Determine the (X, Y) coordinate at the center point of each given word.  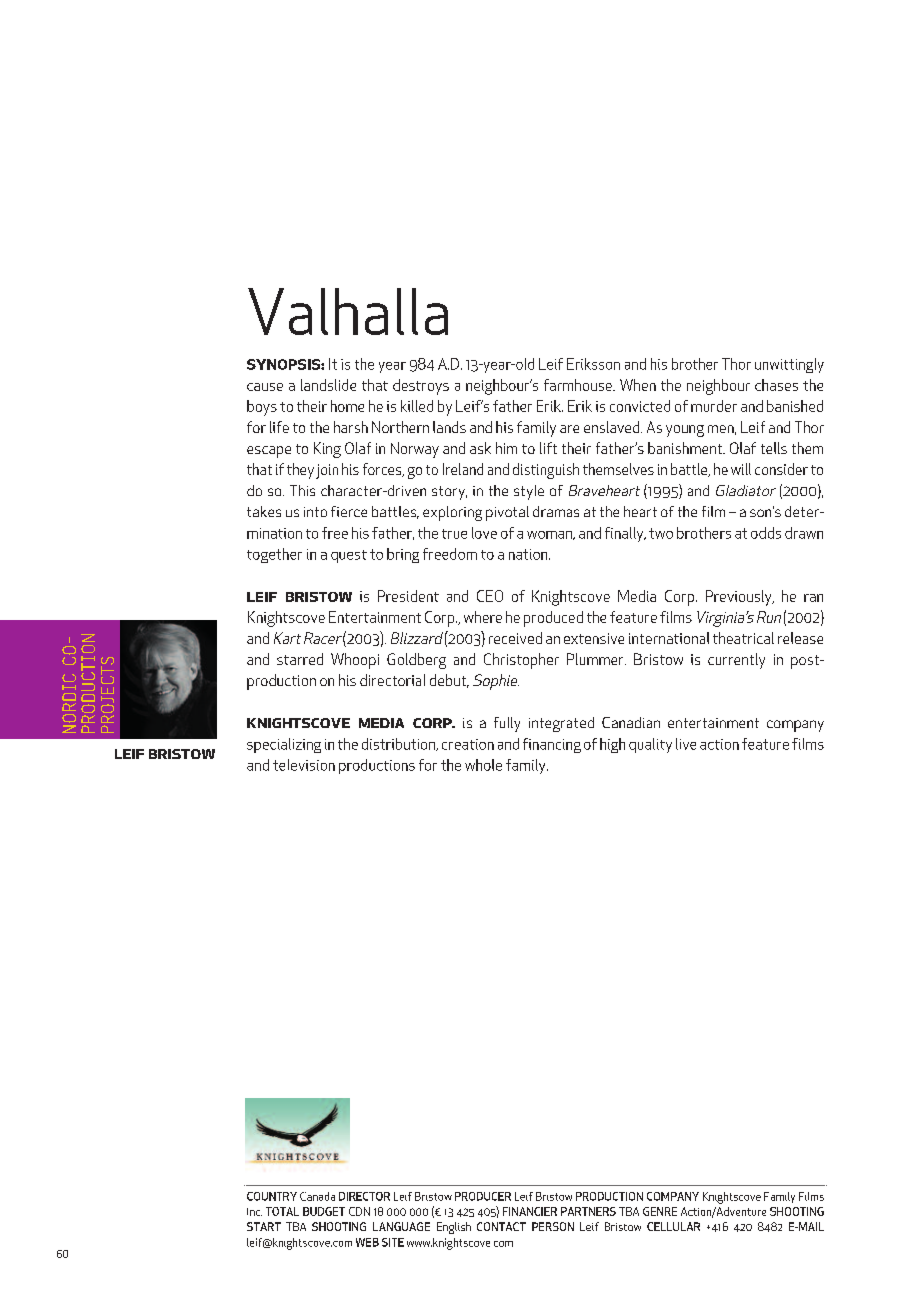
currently (736, 661)
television (304, 765)
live (686, 744)
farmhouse (579, 385)
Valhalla (348, 311)
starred (300, 659)
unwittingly (789, 365)
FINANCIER (530, 1211)
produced (553, 619)
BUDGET (324, 1211)
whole (483, 765)
